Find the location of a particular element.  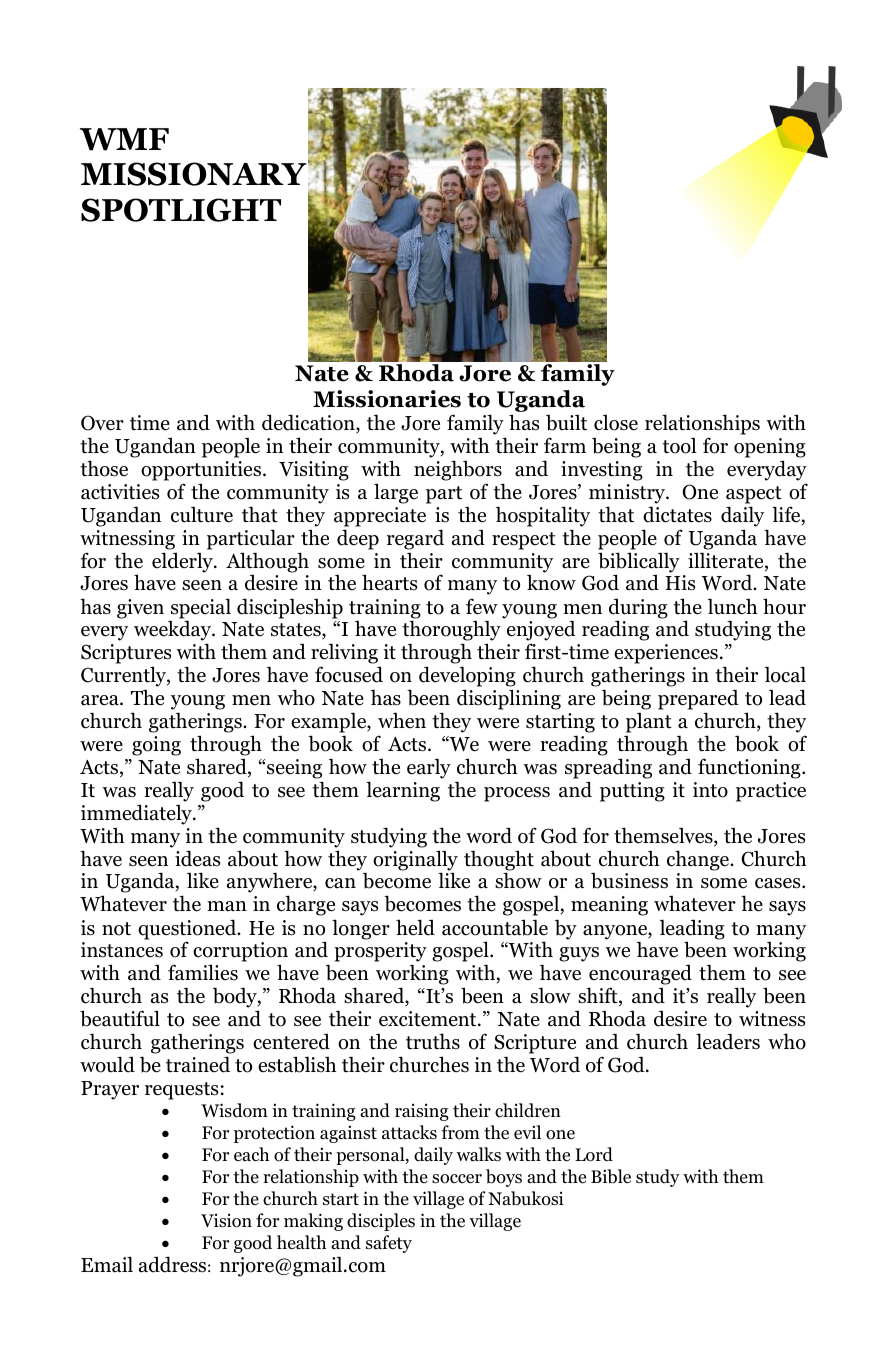

SPOTLIGHT is located at coordinates (181, 210).
